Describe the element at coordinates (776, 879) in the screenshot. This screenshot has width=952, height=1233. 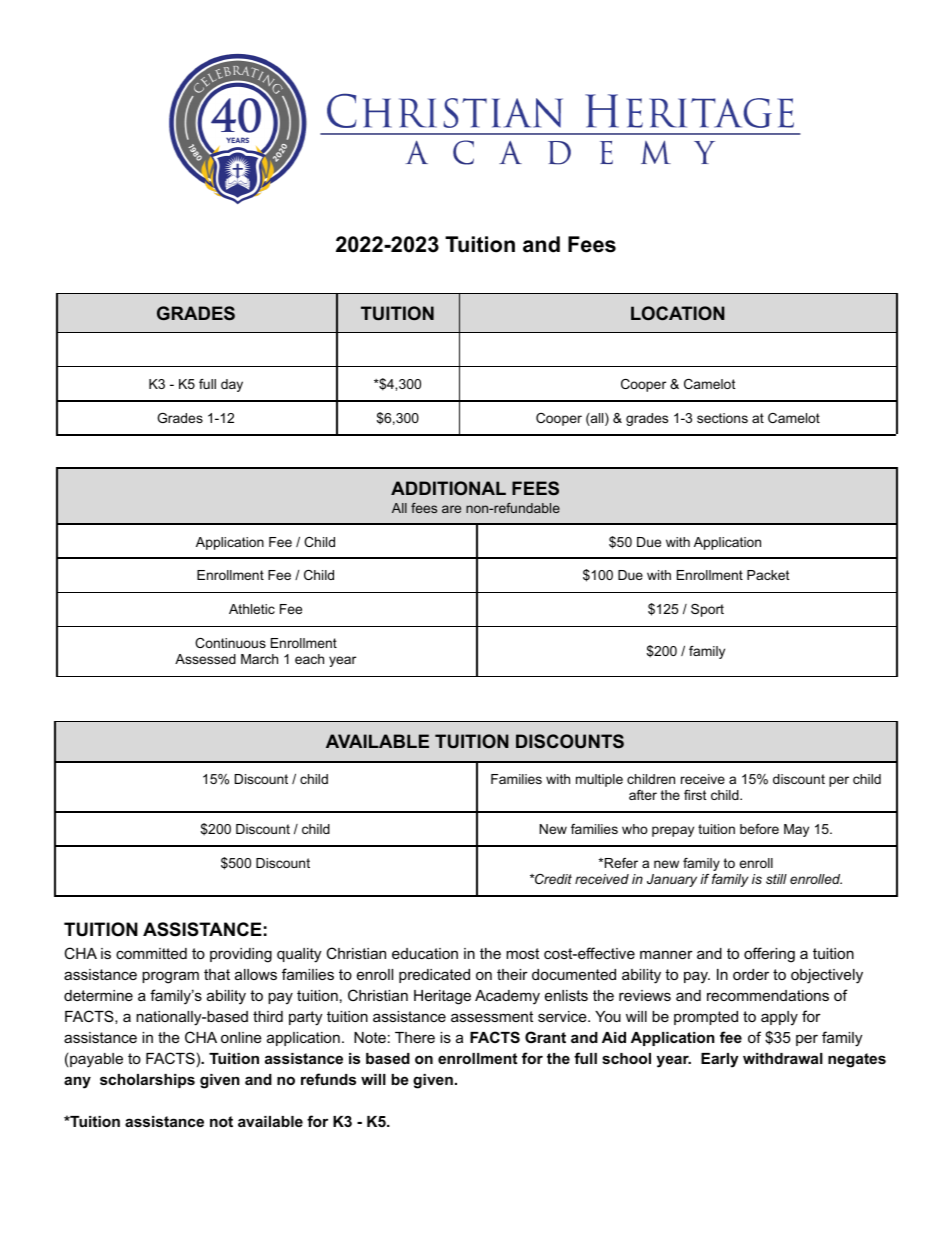
I see `still` at that location.
